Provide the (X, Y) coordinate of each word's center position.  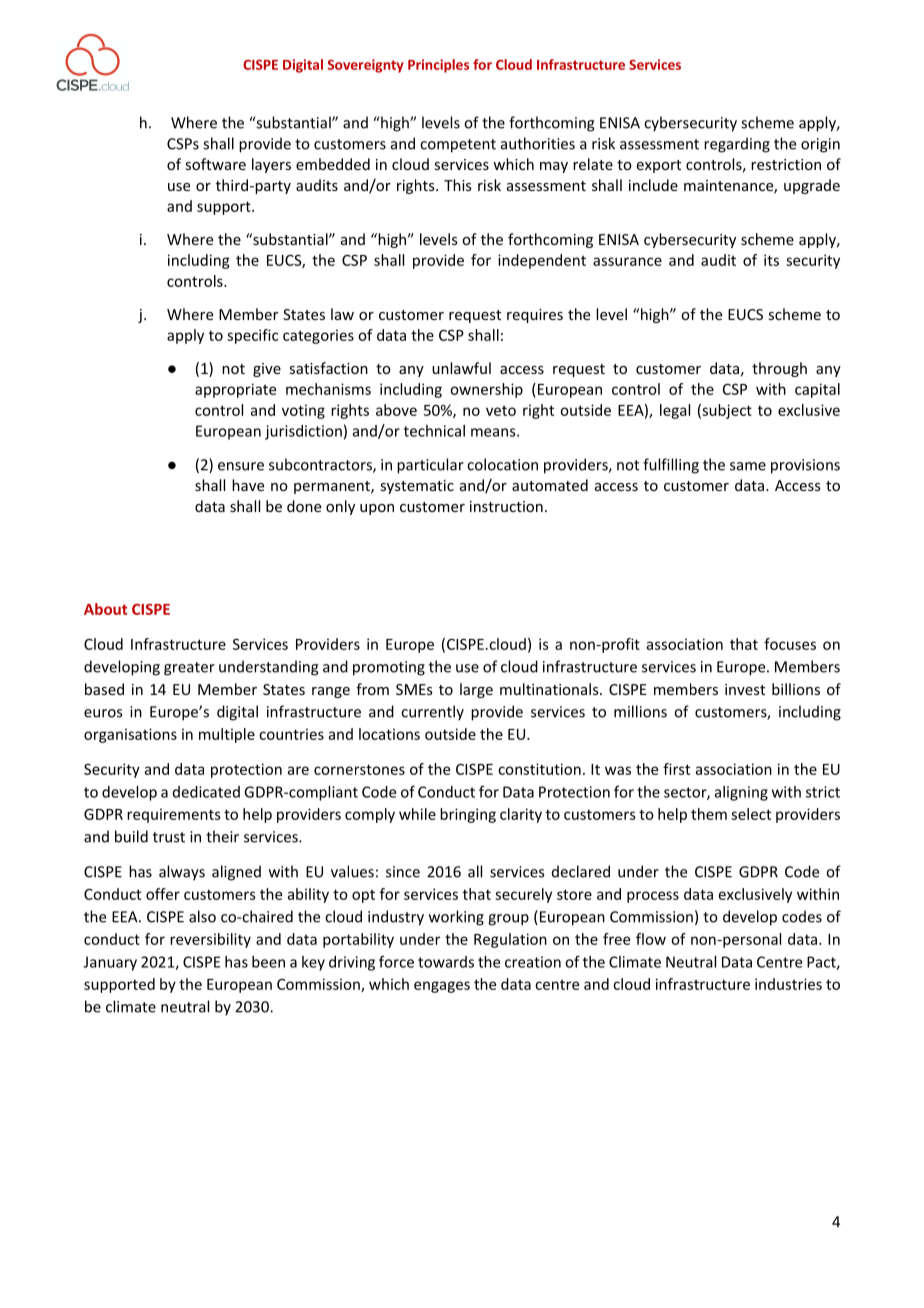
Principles (438, 66)
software (215, 164)
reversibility (210, 940)
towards (446, 962)
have (248, 485)
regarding (737, 145)
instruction (506, 506)
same (748, 466)
